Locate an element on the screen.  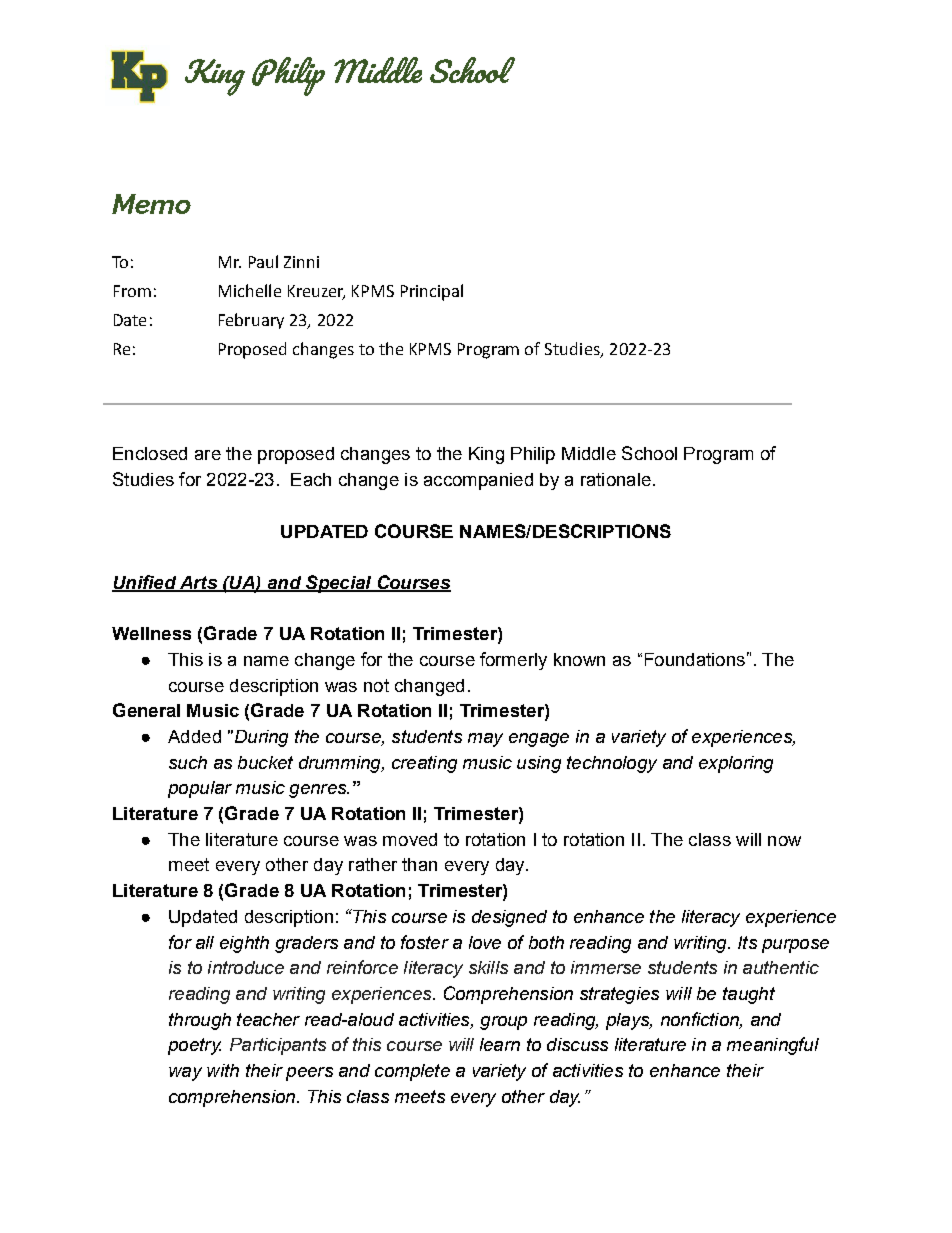
Principal is located at coordinates (432, 292).
